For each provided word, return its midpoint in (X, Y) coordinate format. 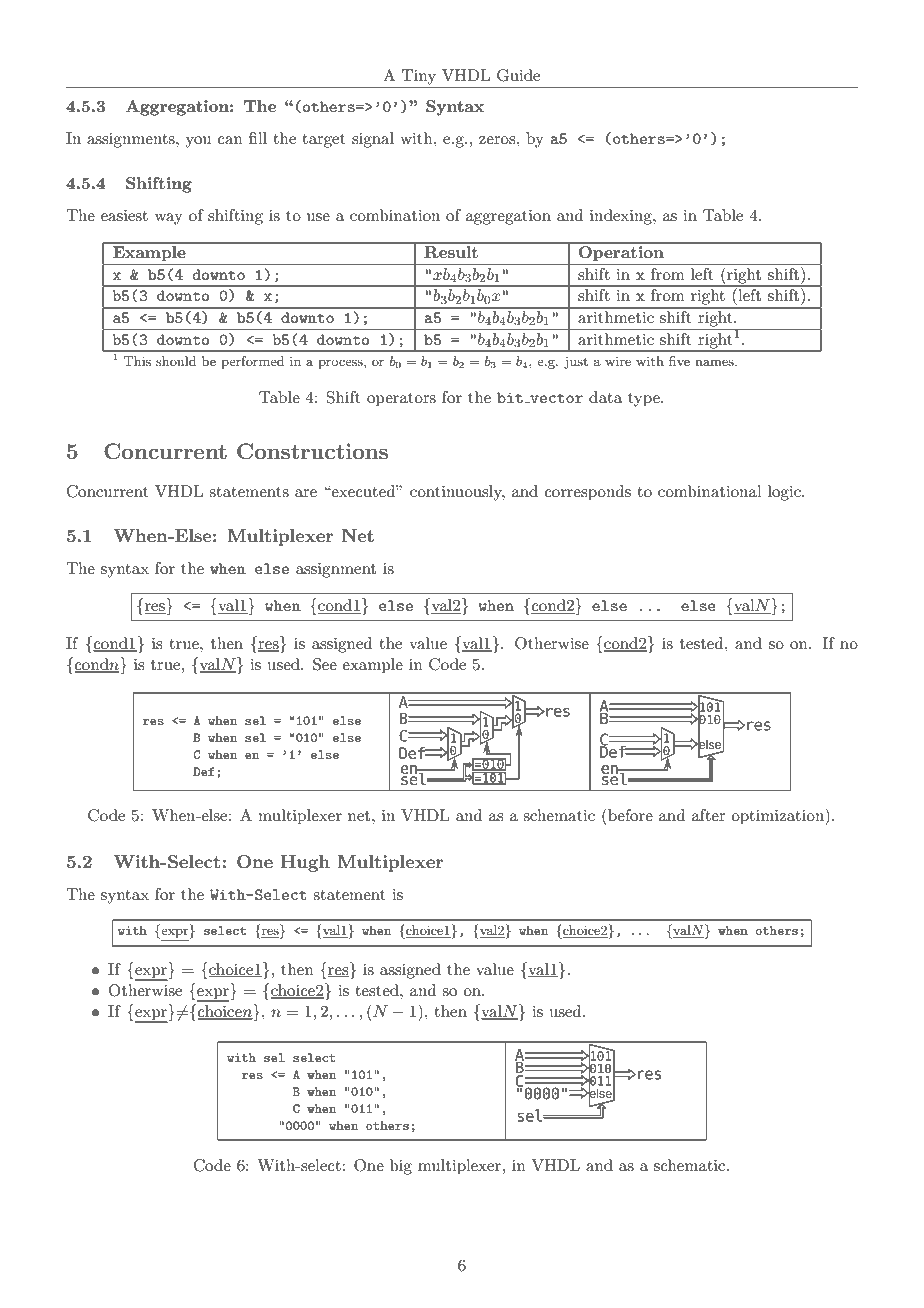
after (709, 815)
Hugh (305, 863)
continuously (457, 493)
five (679, 361)
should (176, 361)
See (325, 664)
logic (785, 493)
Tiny (419, 77)
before (629, 814)
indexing (622, 217)
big (401, 1167)
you (198, 142)
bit (510, 397)
